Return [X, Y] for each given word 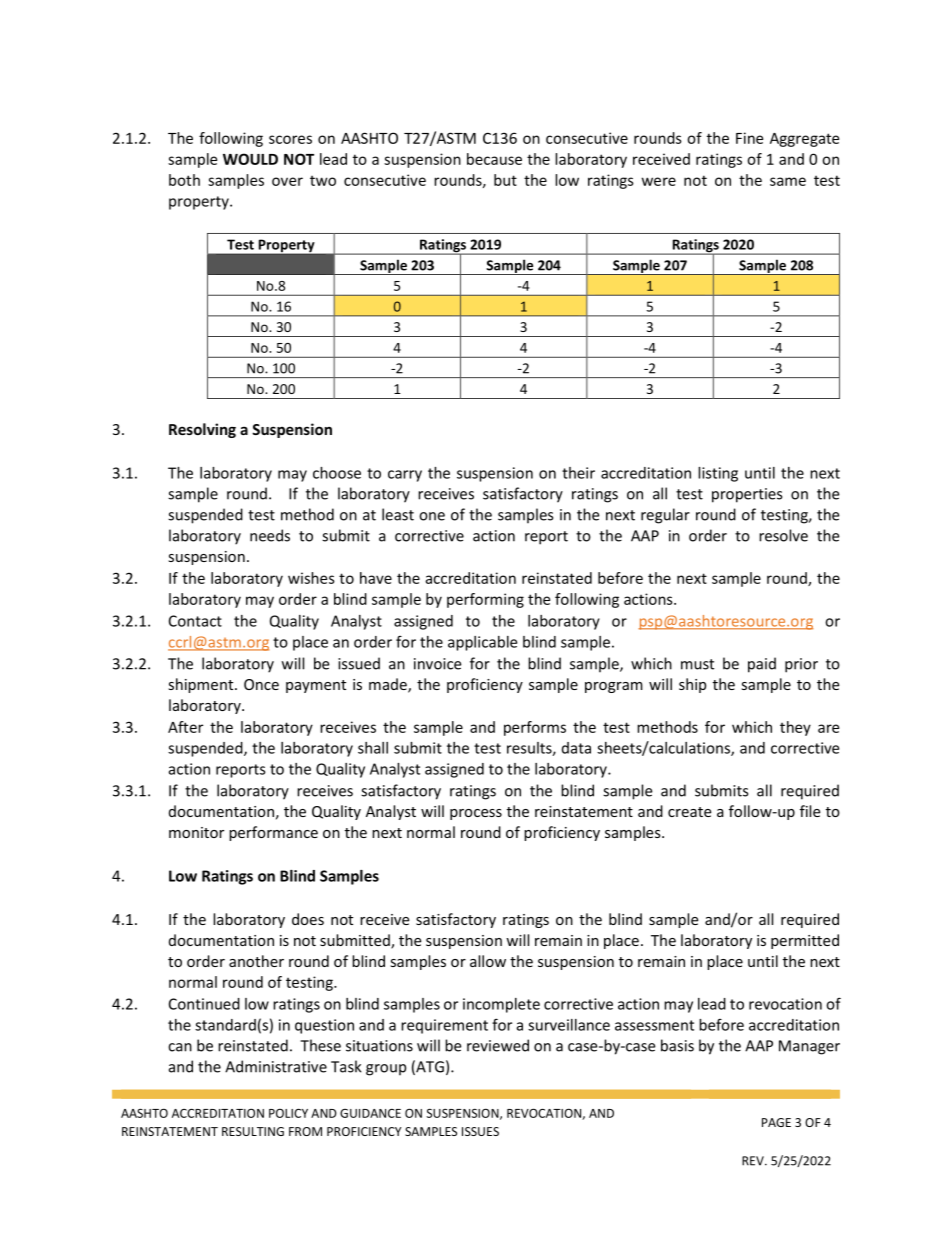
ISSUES [480, 1131]
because [494, 159]
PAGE [776, 1122]
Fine [749, 138]
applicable [482, 643]
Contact [195, 621]
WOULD [250, 159]
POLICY [288, 1113]
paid [762, 665]
